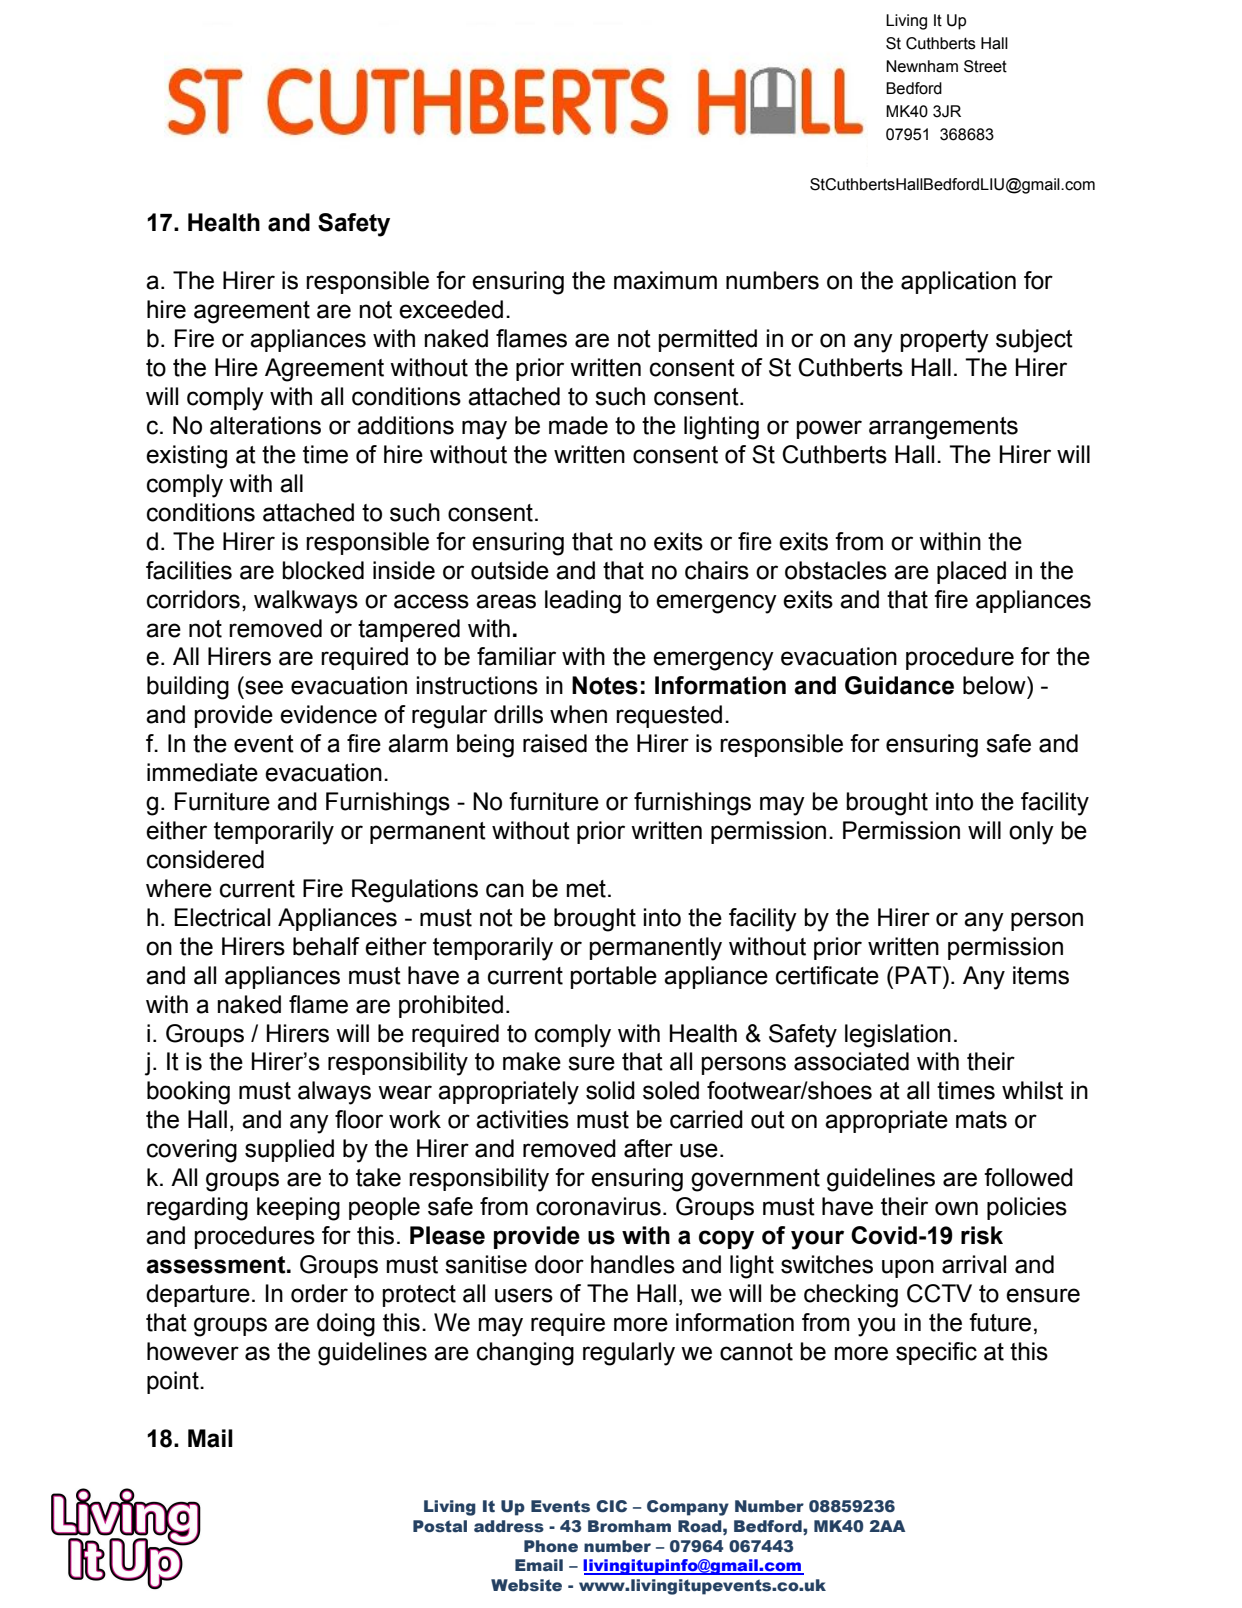 The image size is (1242, 1608). What do you see at coordinates (586, 889) in the image?
I see `met` at bounding box center [586, 889].
